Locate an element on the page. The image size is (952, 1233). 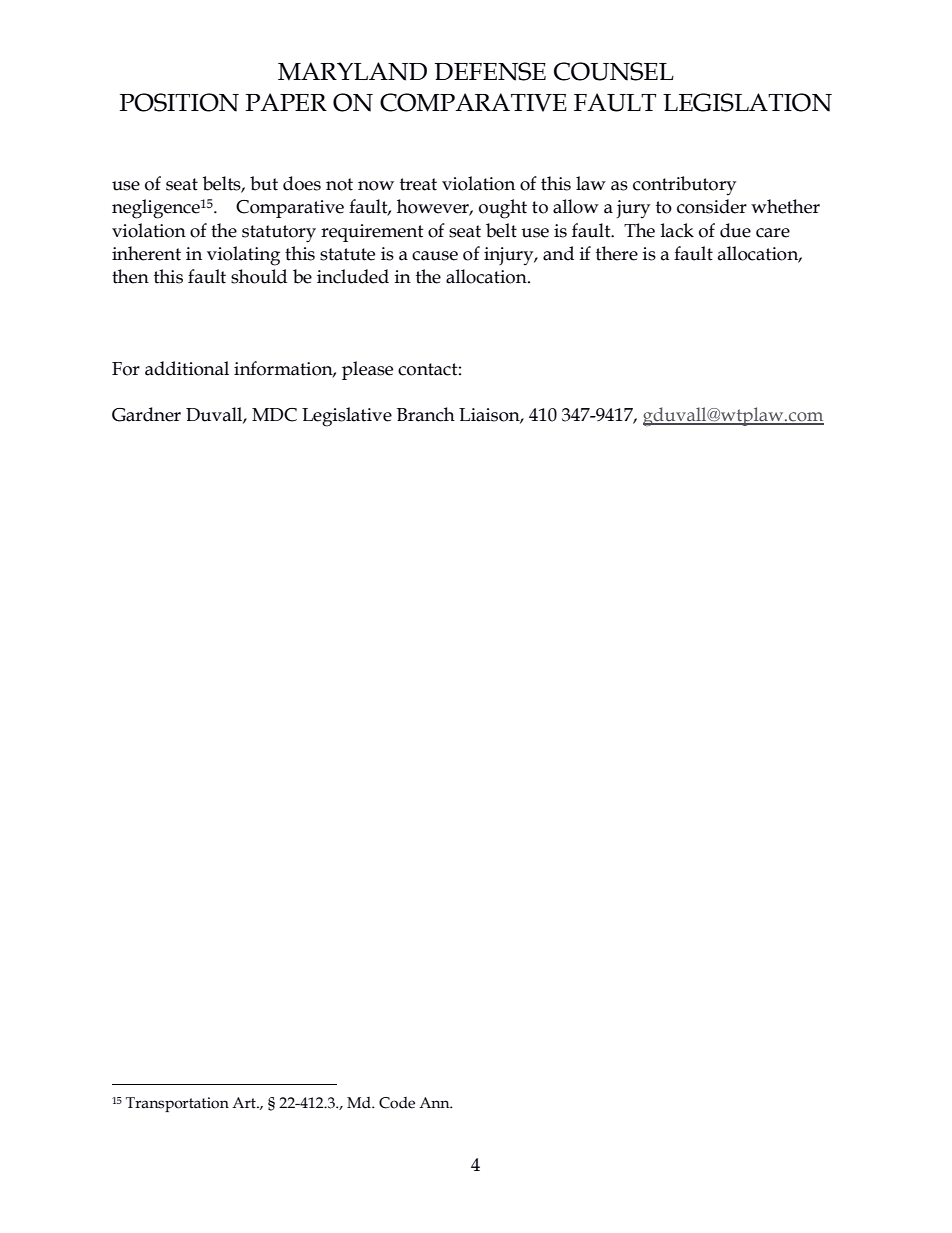
Gardner is located at coordinates (146, 414).
